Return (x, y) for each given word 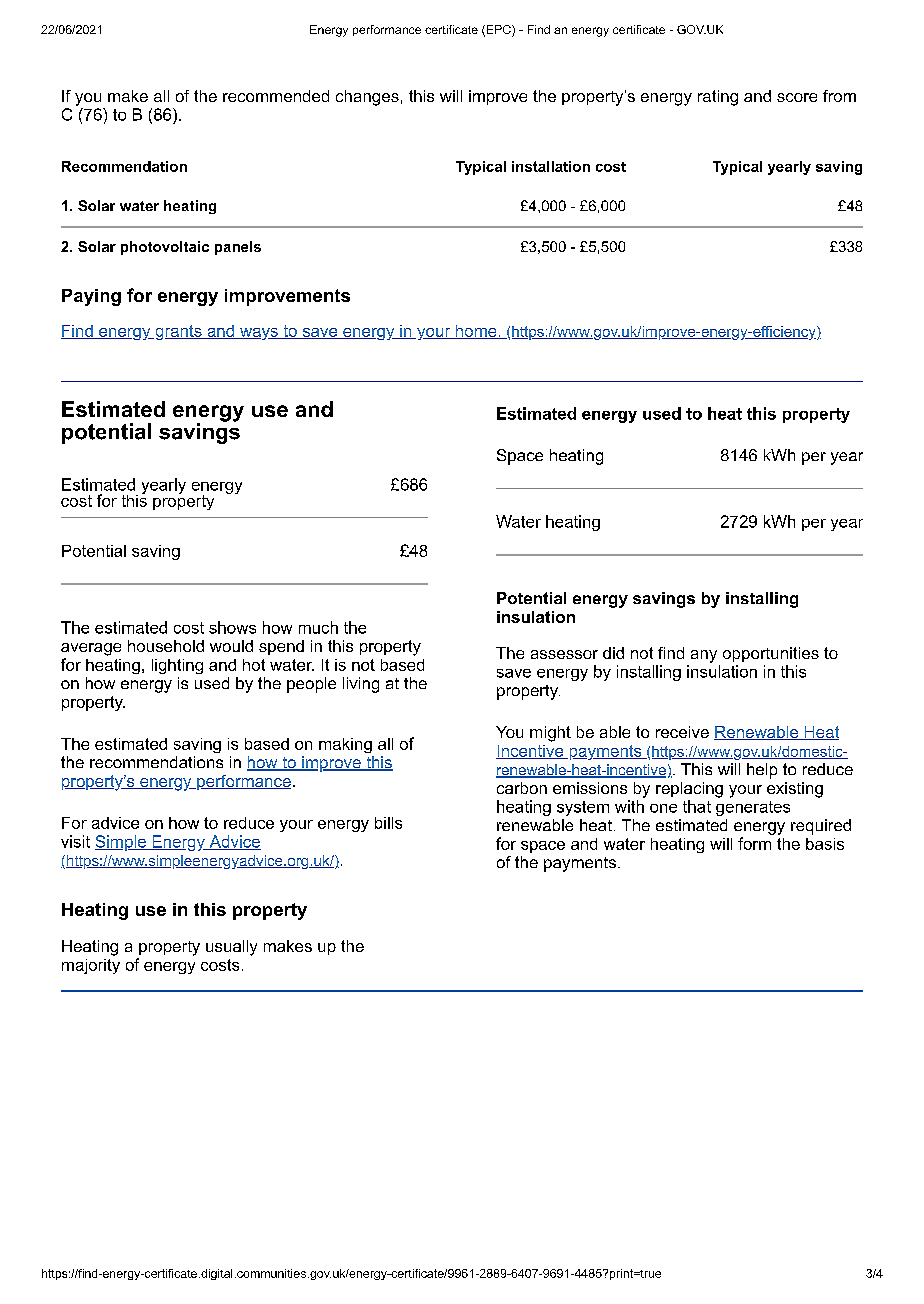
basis (825, 844)
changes (367, 98)
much (318, 627)
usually (231, 948)
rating (718, 98)
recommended (276, 96)
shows (232, 627)
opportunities (771, 654)
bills (388, 823)
